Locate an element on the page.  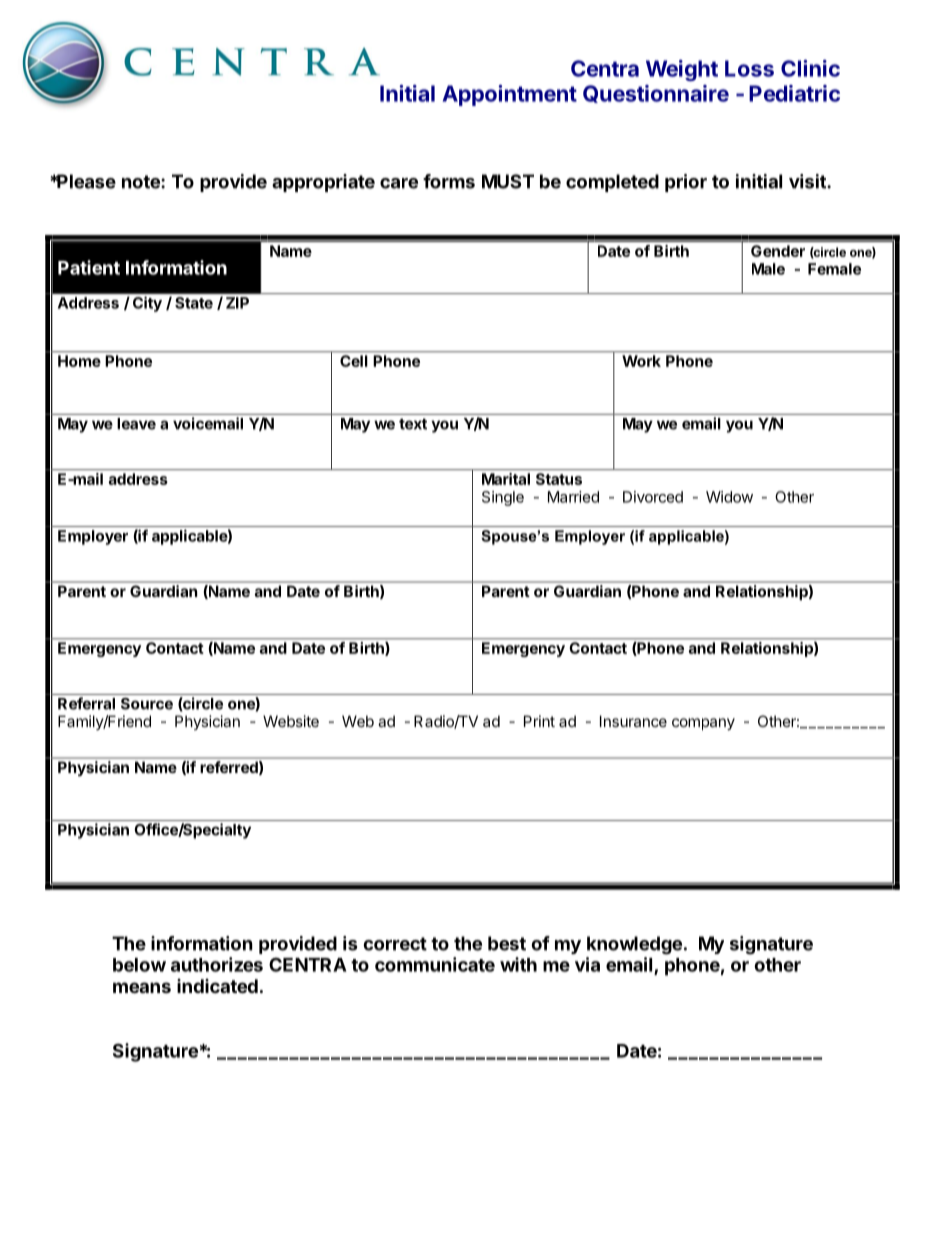
text is located at coordinates (413, 424).
